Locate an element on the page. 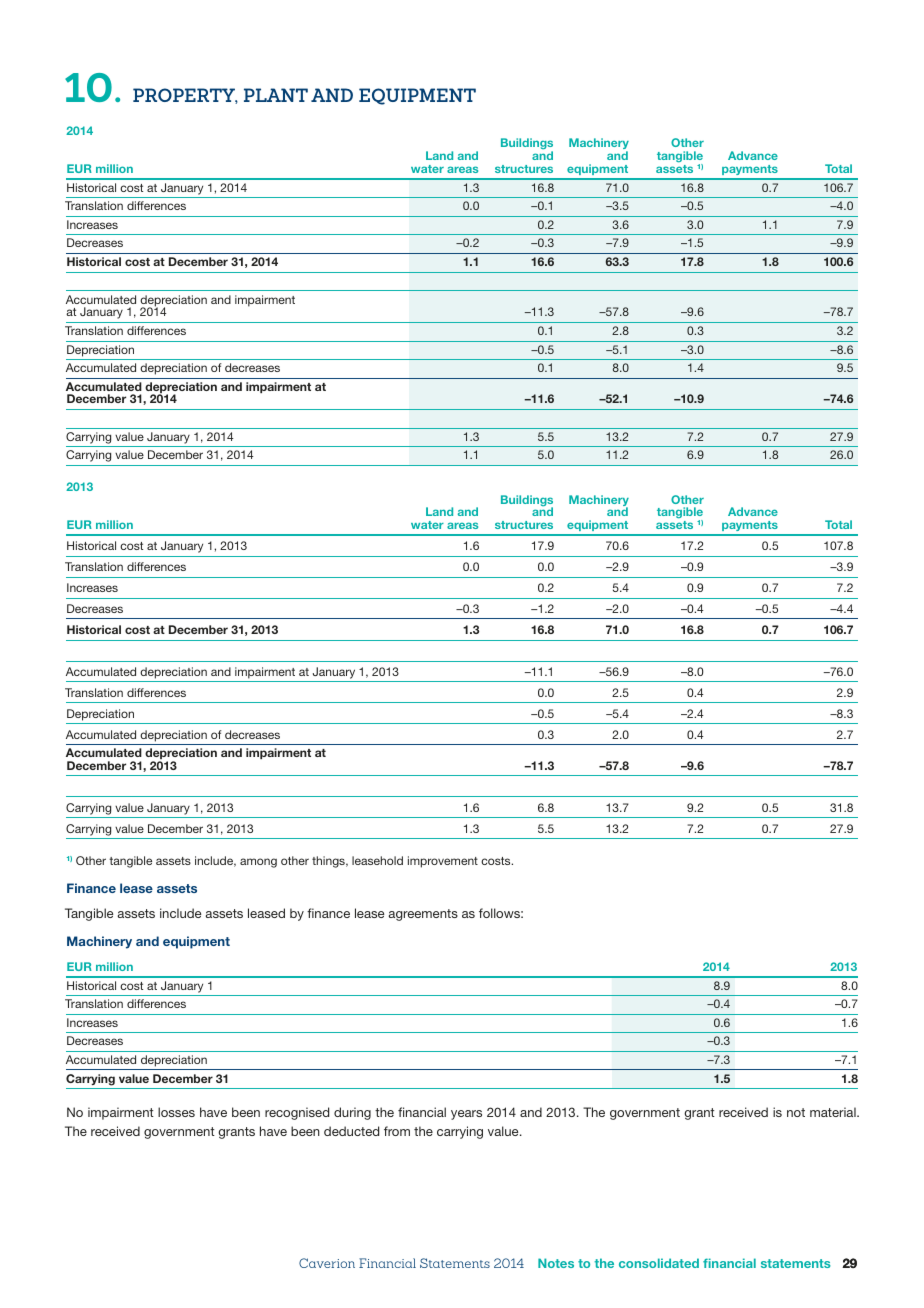 This image has width=924, height=1308. consolidated is located at coordinates (659, 1263).
